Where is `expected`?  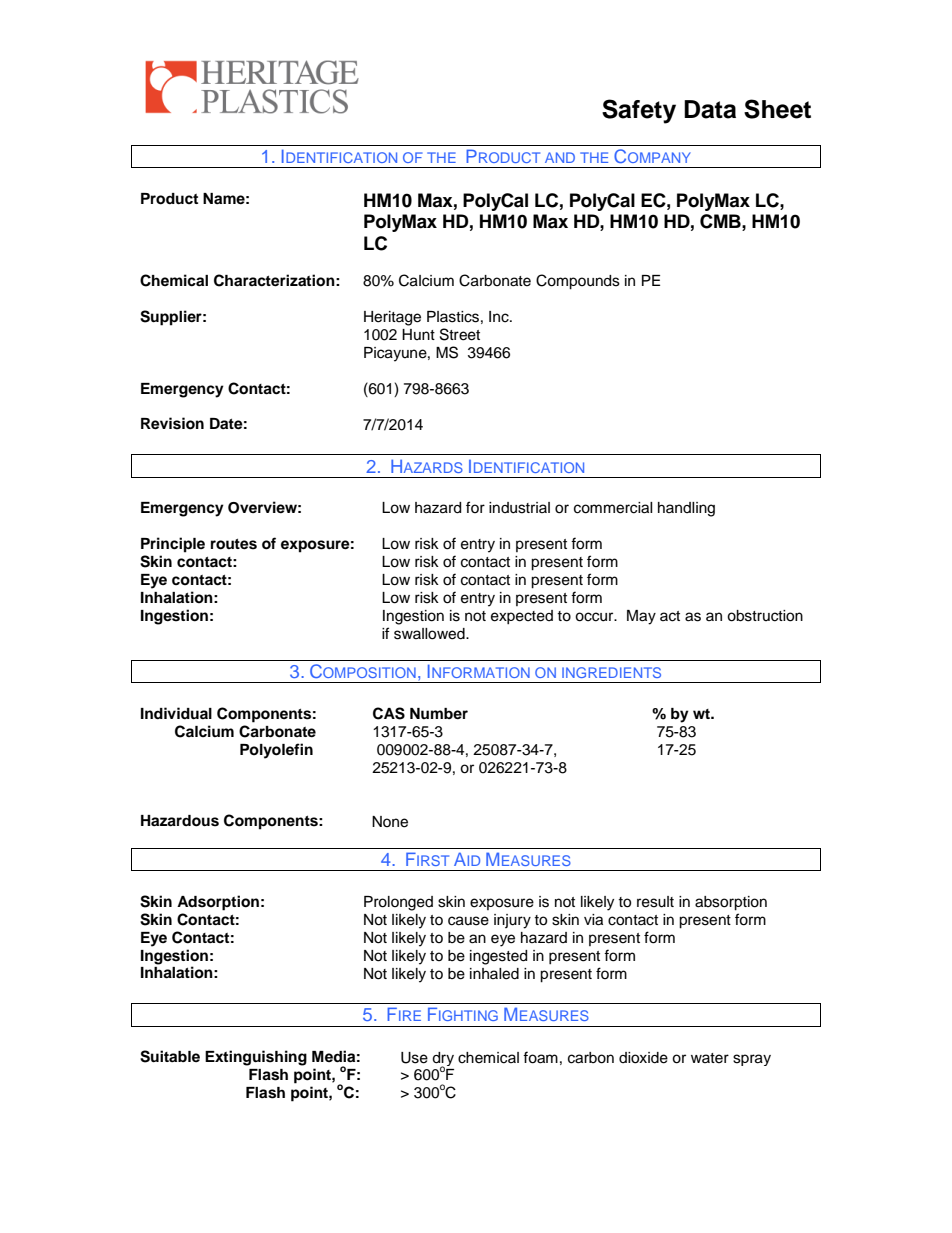 expected is located at coordinates (522, 617).
